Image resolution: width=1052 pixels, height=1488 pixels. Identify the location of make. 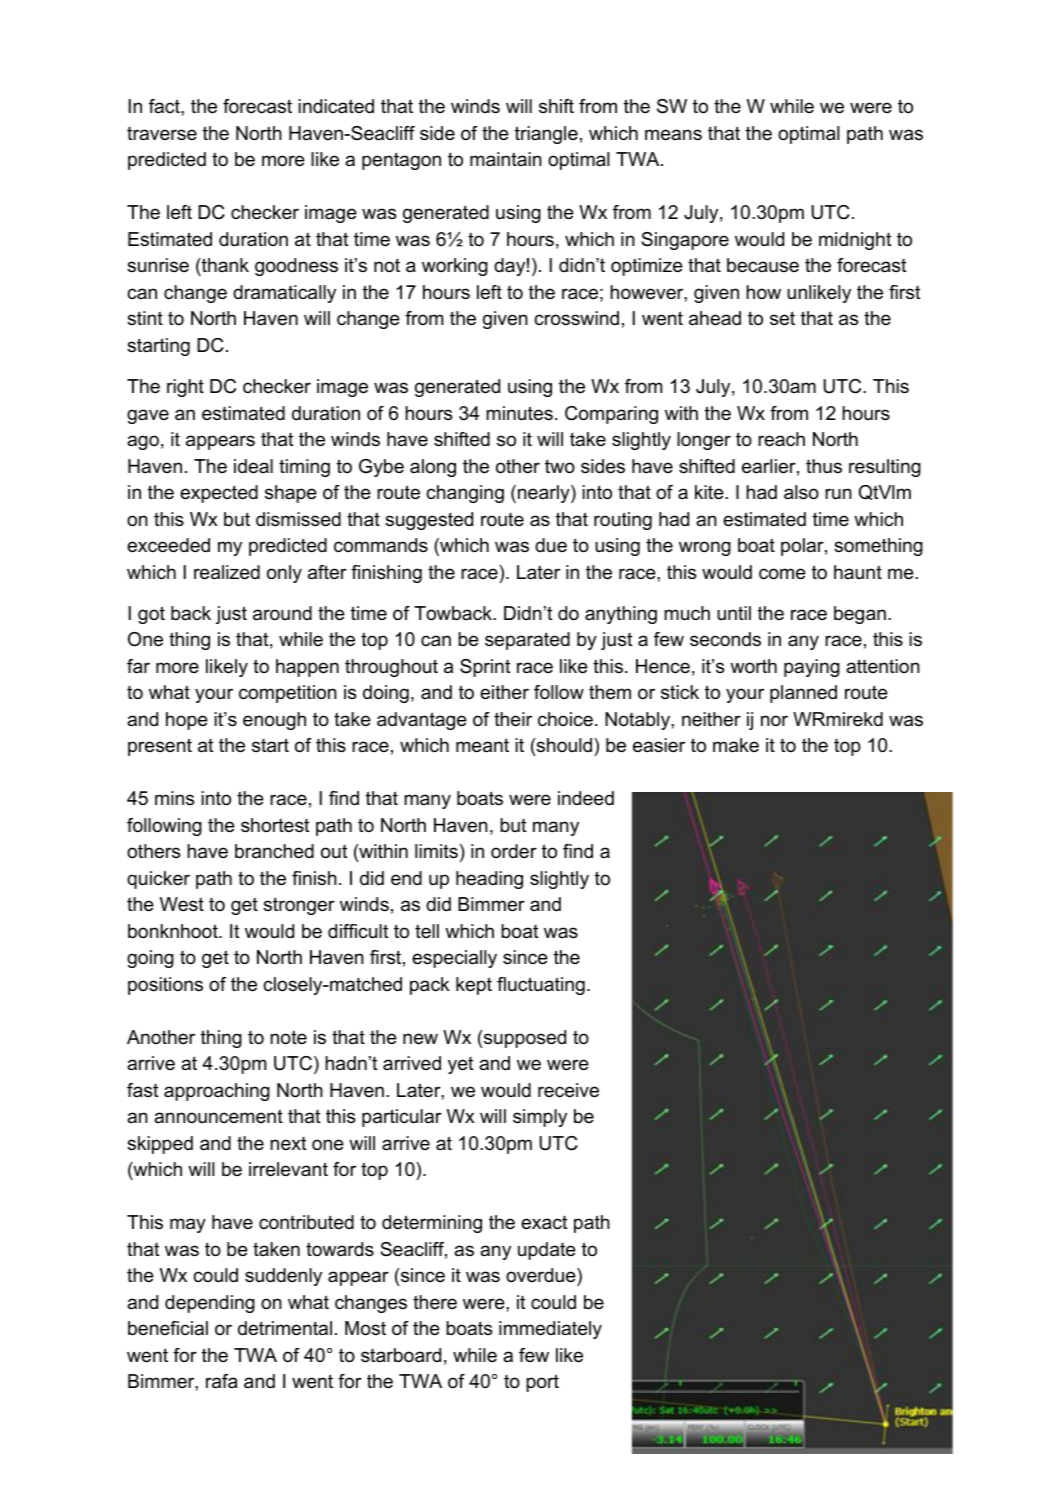
(736, 745).
